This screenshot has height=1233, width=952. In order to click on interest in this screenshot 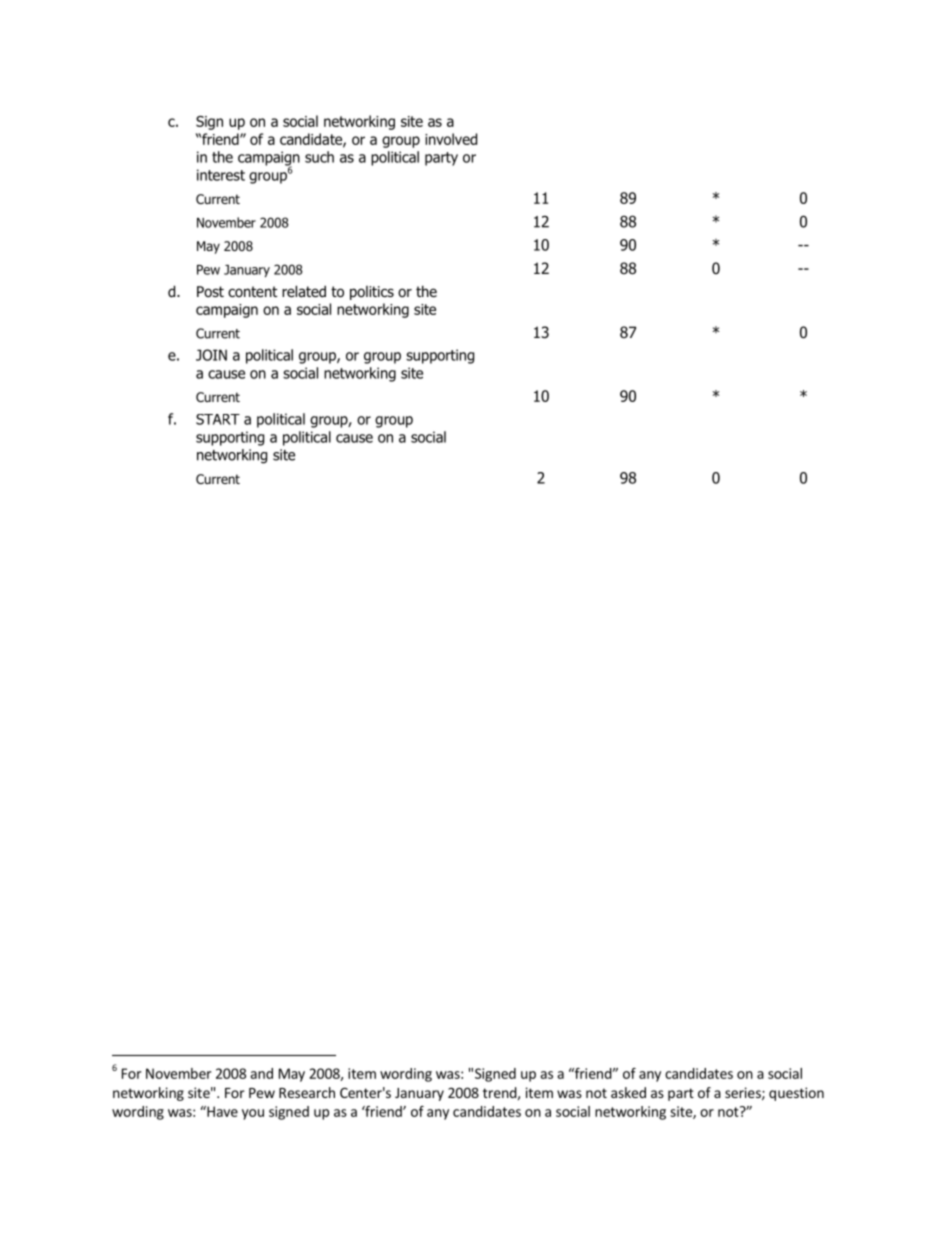, I will do `click(221, 175)`.
